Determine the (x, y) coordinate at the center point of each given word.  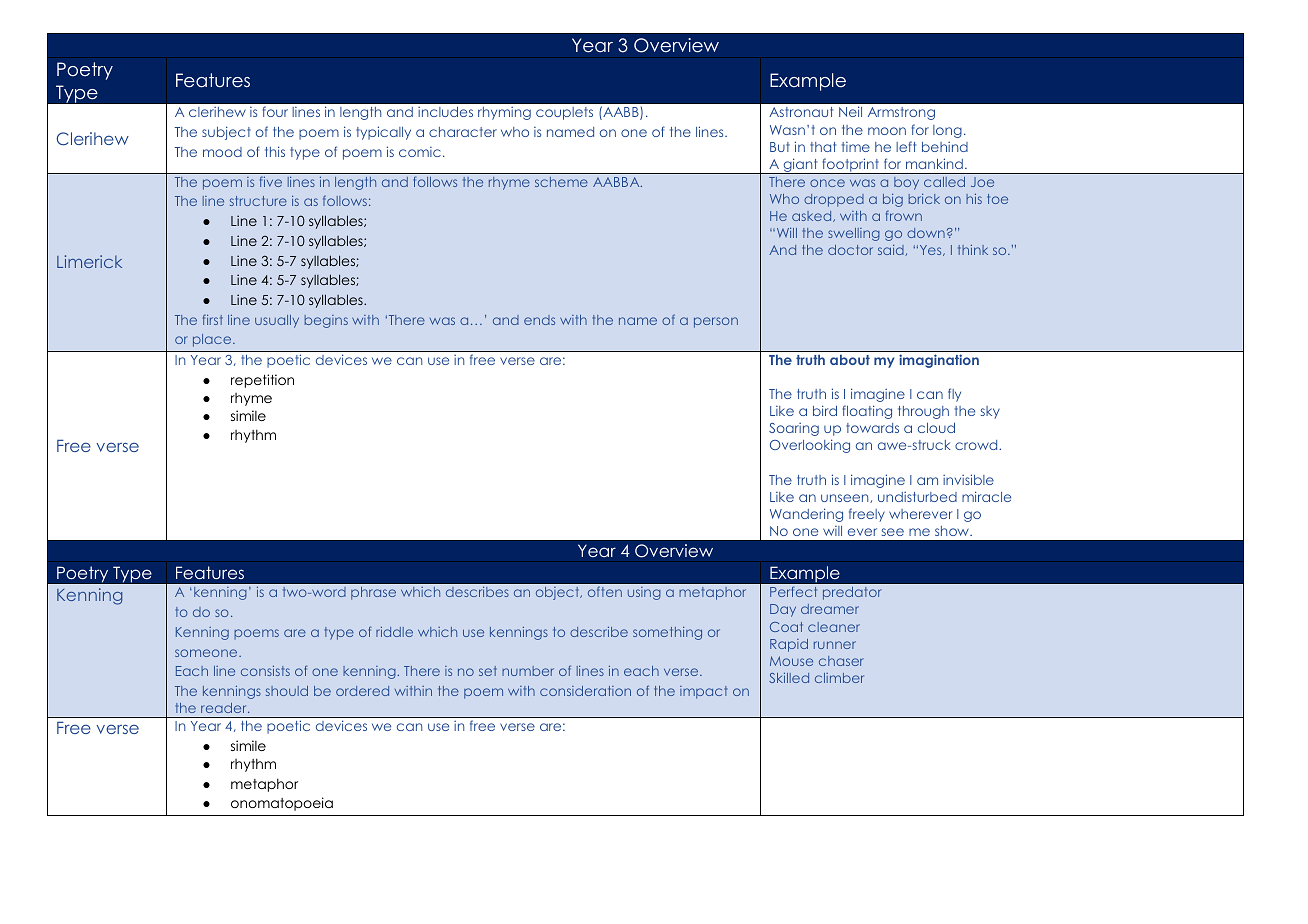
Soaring (794, 429)
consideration (585, 691)
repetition (262, 381)
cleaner (834, 627)
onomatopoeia (282, 804)
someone (207, 653)
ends (539, 320)
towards (872, 428)
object (559, 593)
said (892, 250)
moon (887, 131)
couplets (564, 113)
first (213, 319)
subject (226, 133)
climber (839, 678)
